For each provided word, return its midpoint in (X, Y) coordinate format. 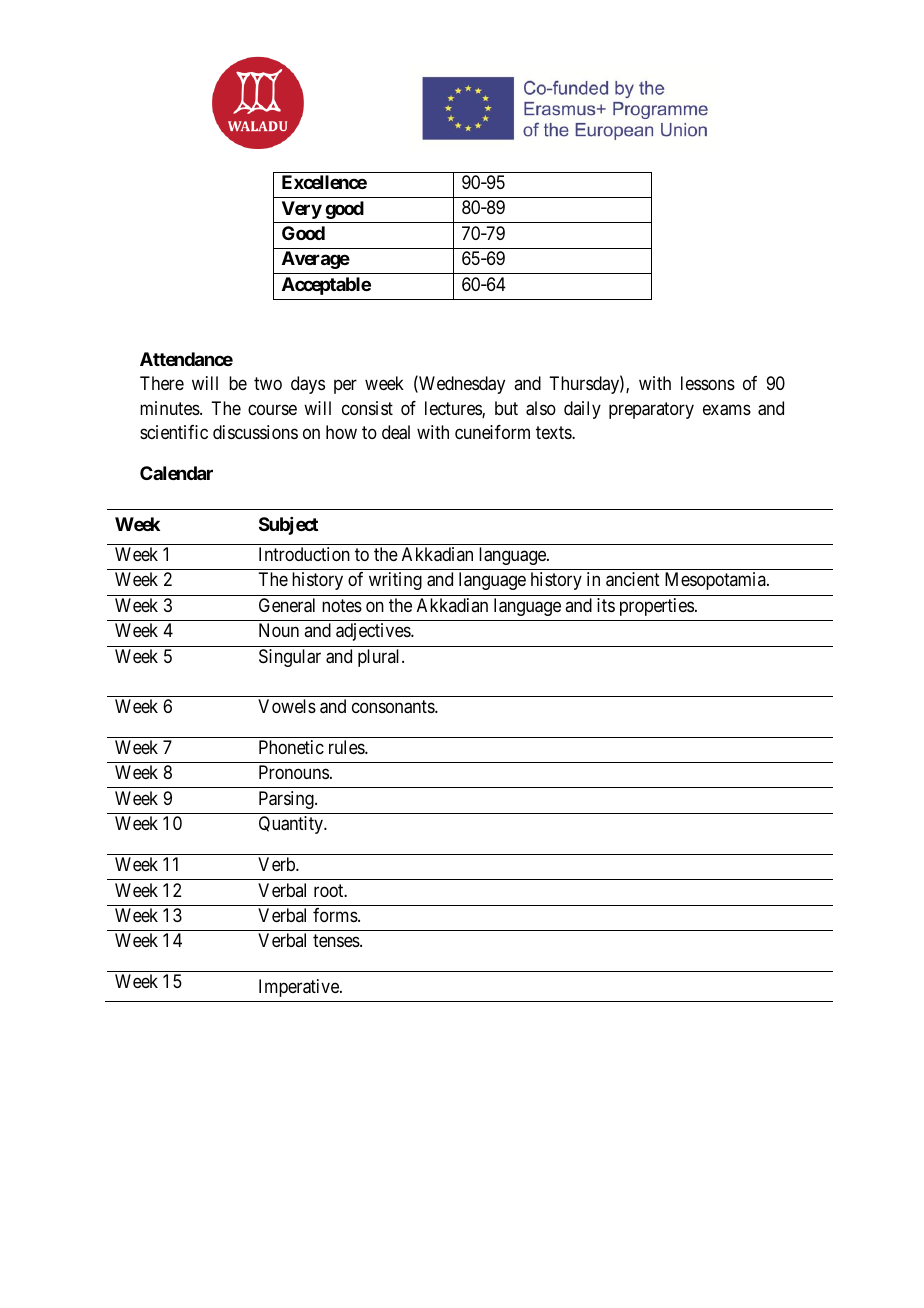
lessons (708, 383)
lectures (454, 409)
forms (336, 915)
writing (395, 581)
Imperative (300, 988)
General (287, 605)
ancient (633, 579)
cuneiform (492, 432)
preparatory (651, 410)
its (606, 605)
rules (347, 747)
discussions (255, 432)
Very (302, 210)
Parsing (287, 800)
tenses (337, 941)
